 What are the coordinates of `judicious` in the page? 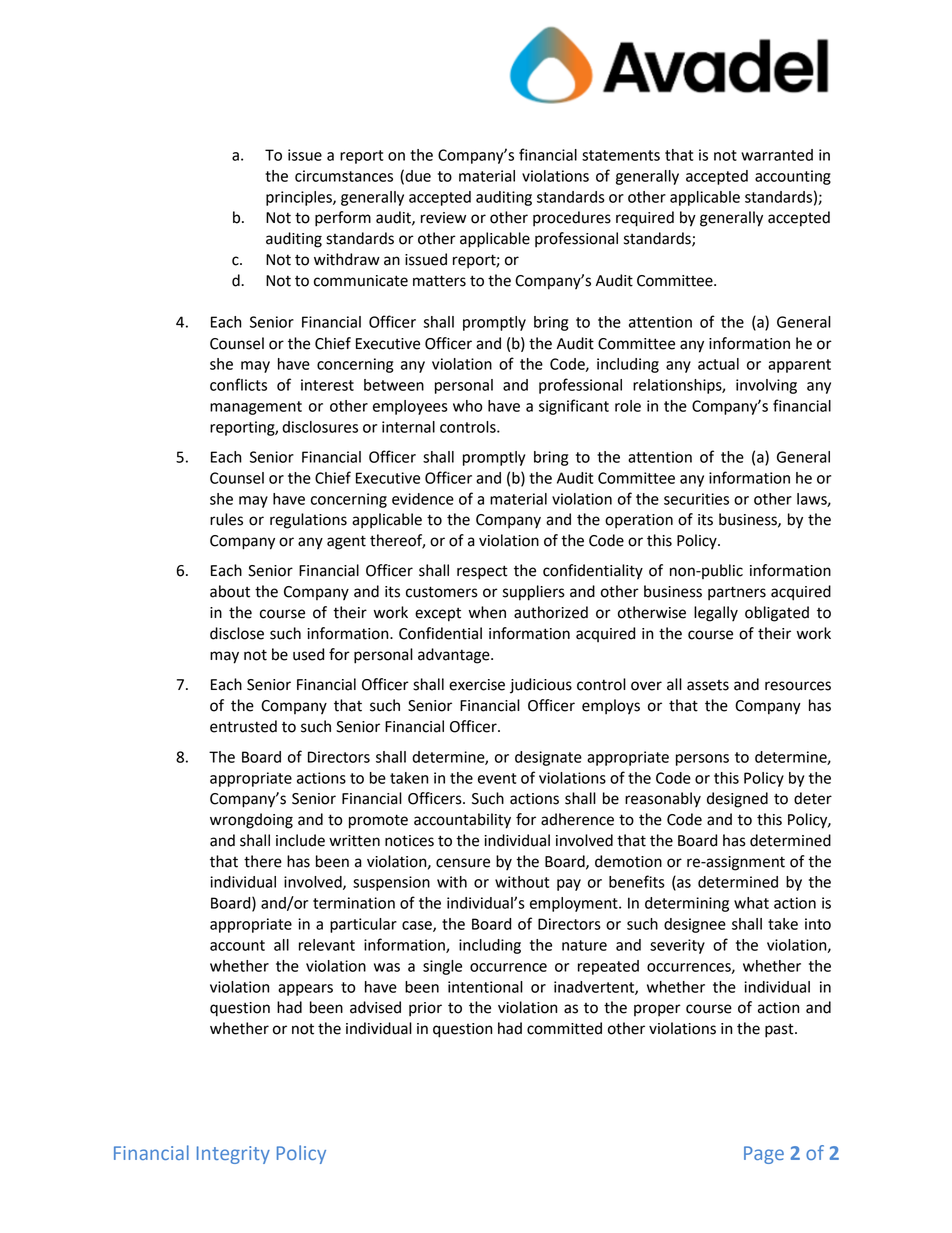 It's located at (541, 686).
